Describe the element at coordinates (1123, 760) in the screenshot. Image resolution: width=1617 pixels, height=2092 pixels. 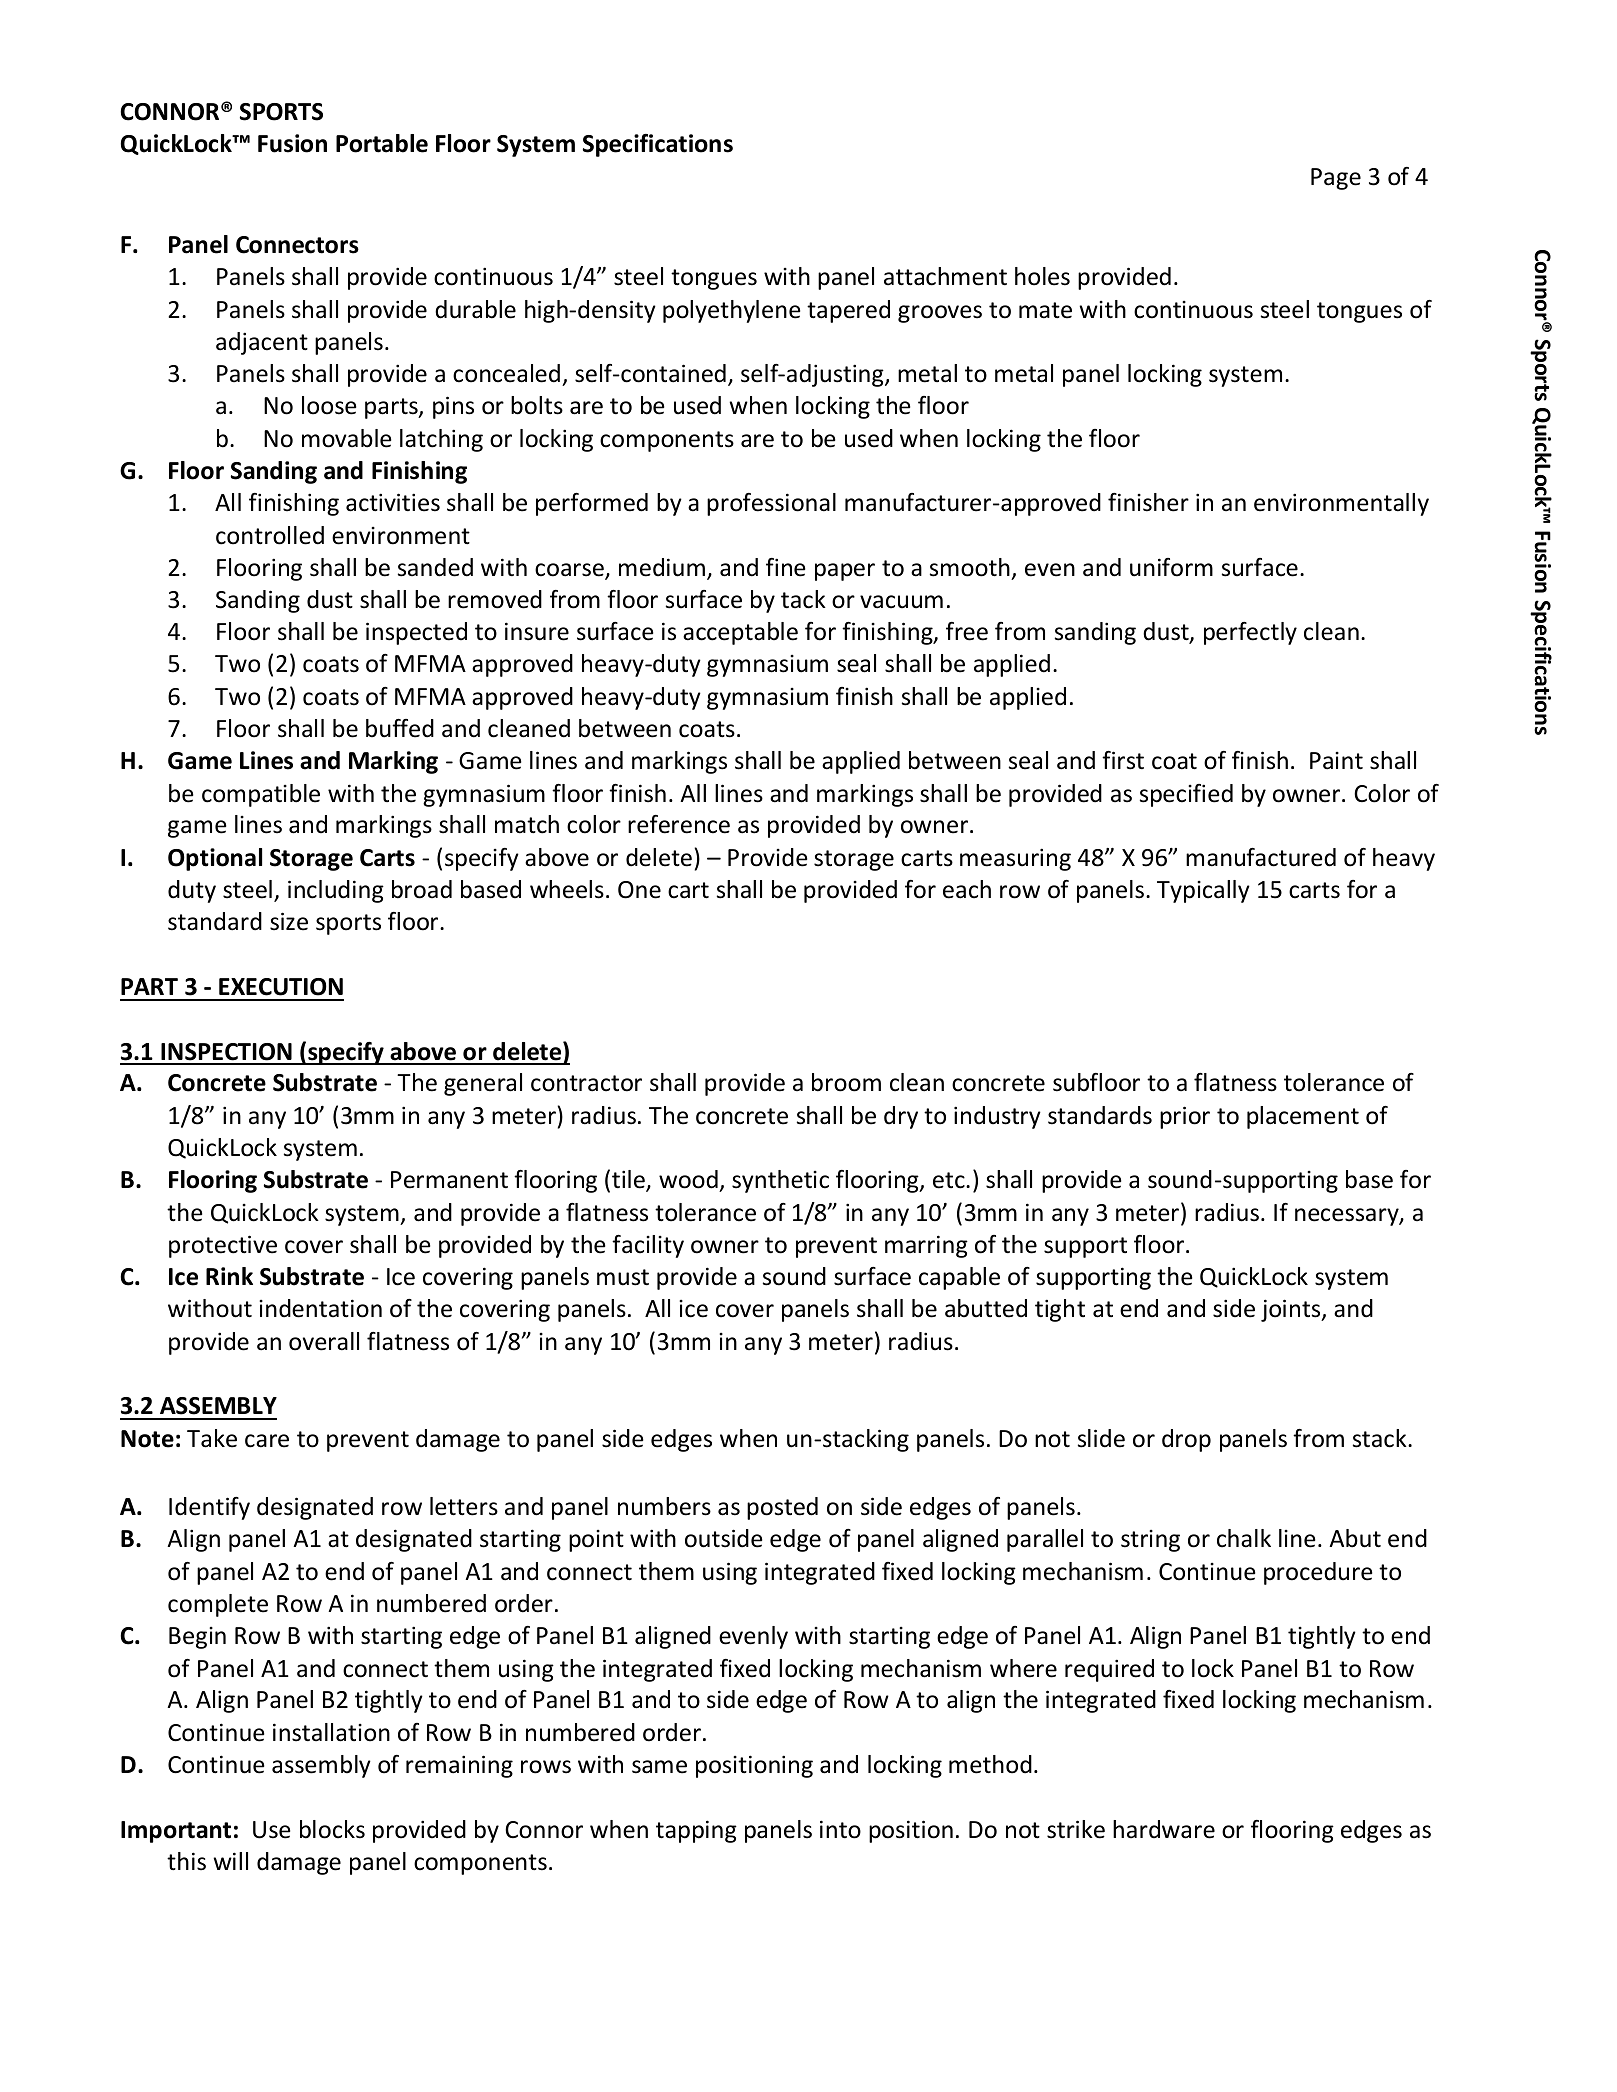
I see `first` at that location.
